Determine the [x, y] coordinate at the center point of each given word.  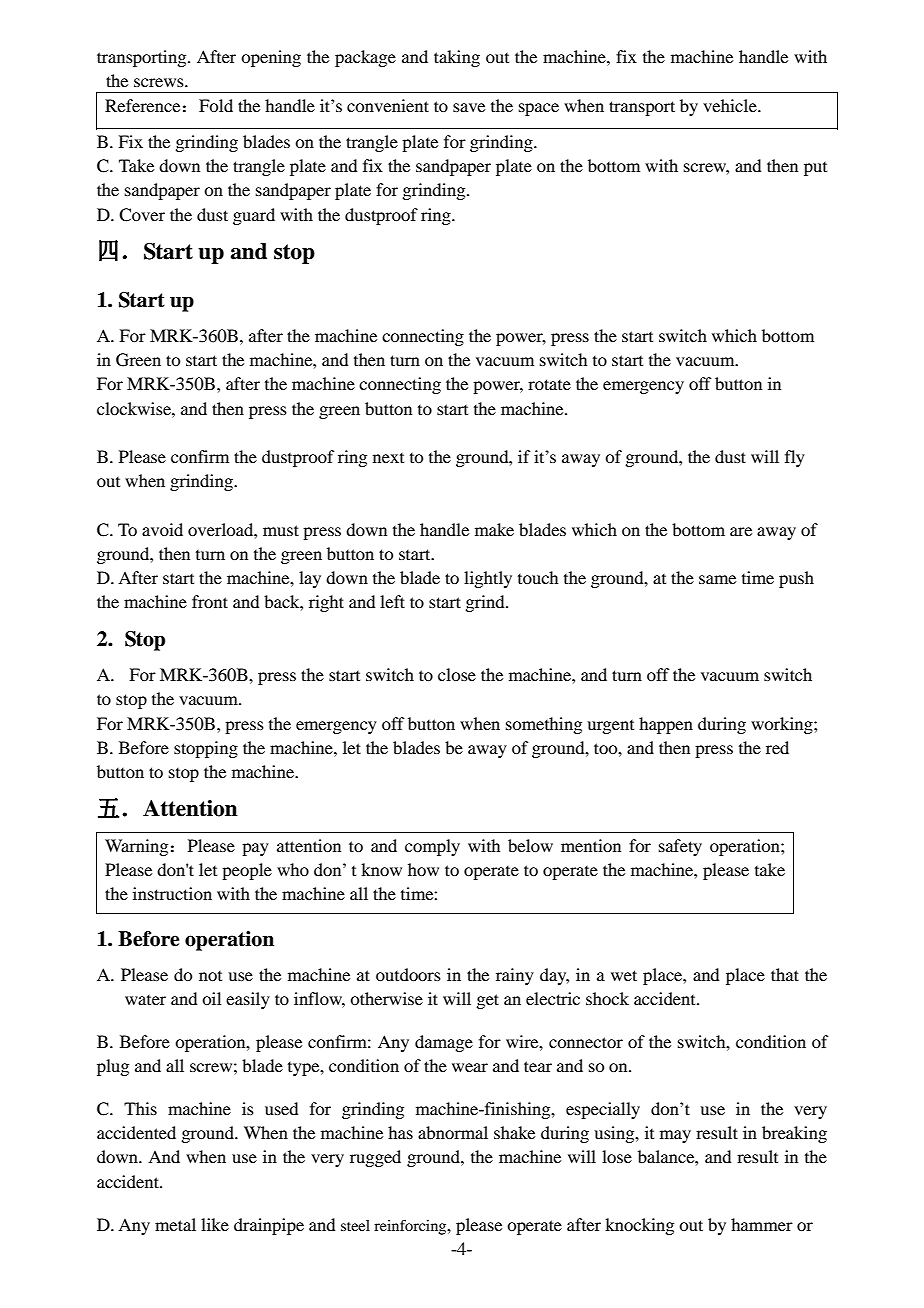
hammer [762, 1224]
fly [795, 458]
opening [271, 58]
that [785, 974]
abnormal [453, 1132]
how [423, 869]
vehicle [731, 105]
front [210, 601]
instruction [172, 893]
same [717, 579]
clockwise [135, 408]
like [215, 1224]
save [469, 107]
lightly [488, 579]
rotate [549, 384]
